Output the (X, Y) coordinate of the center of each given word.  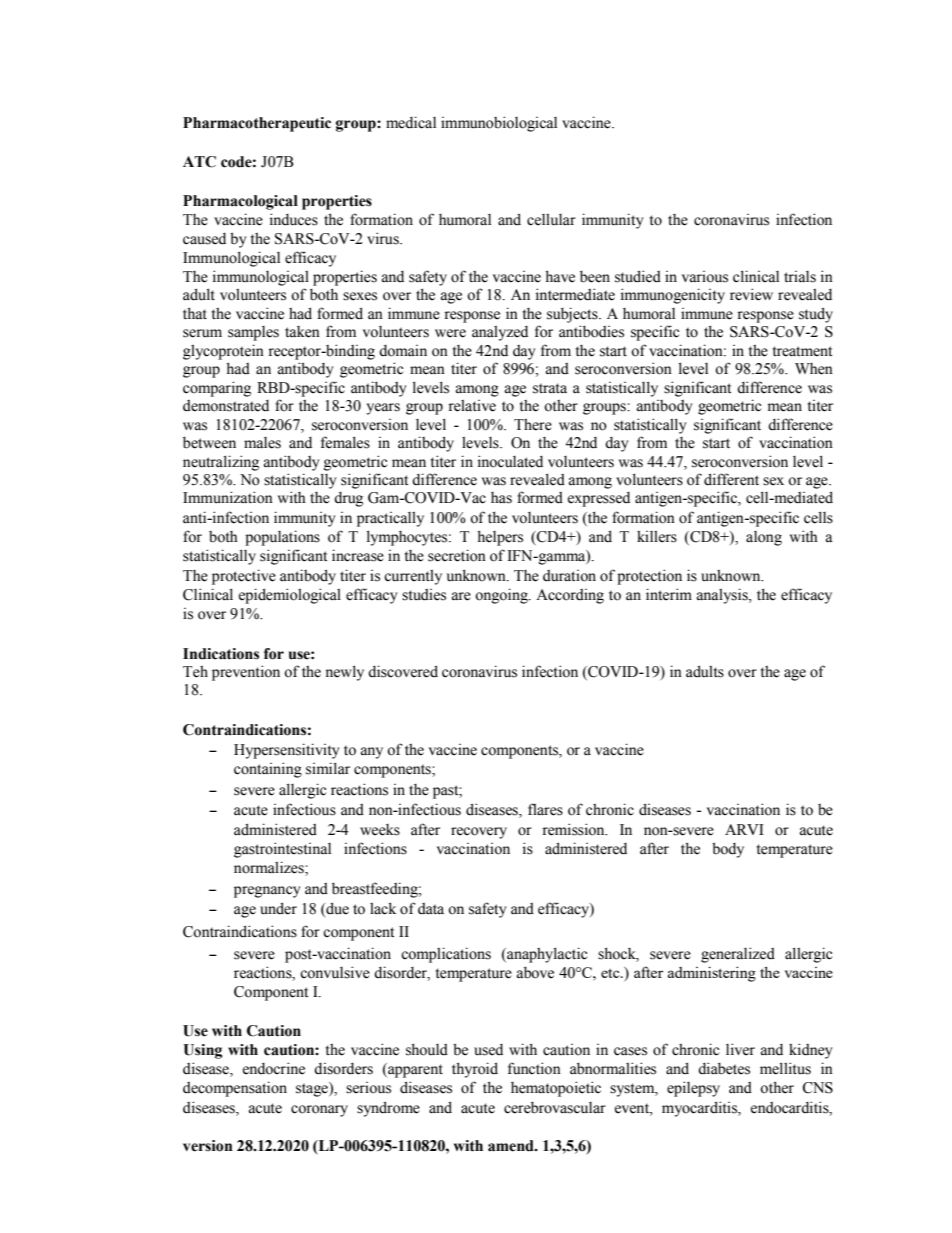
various (705, 277)
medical (411, 122)
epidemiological (290, 596)
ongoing (502, 596)
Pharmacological (240, 202)
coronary (319, 1111)
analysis (723, 596)
